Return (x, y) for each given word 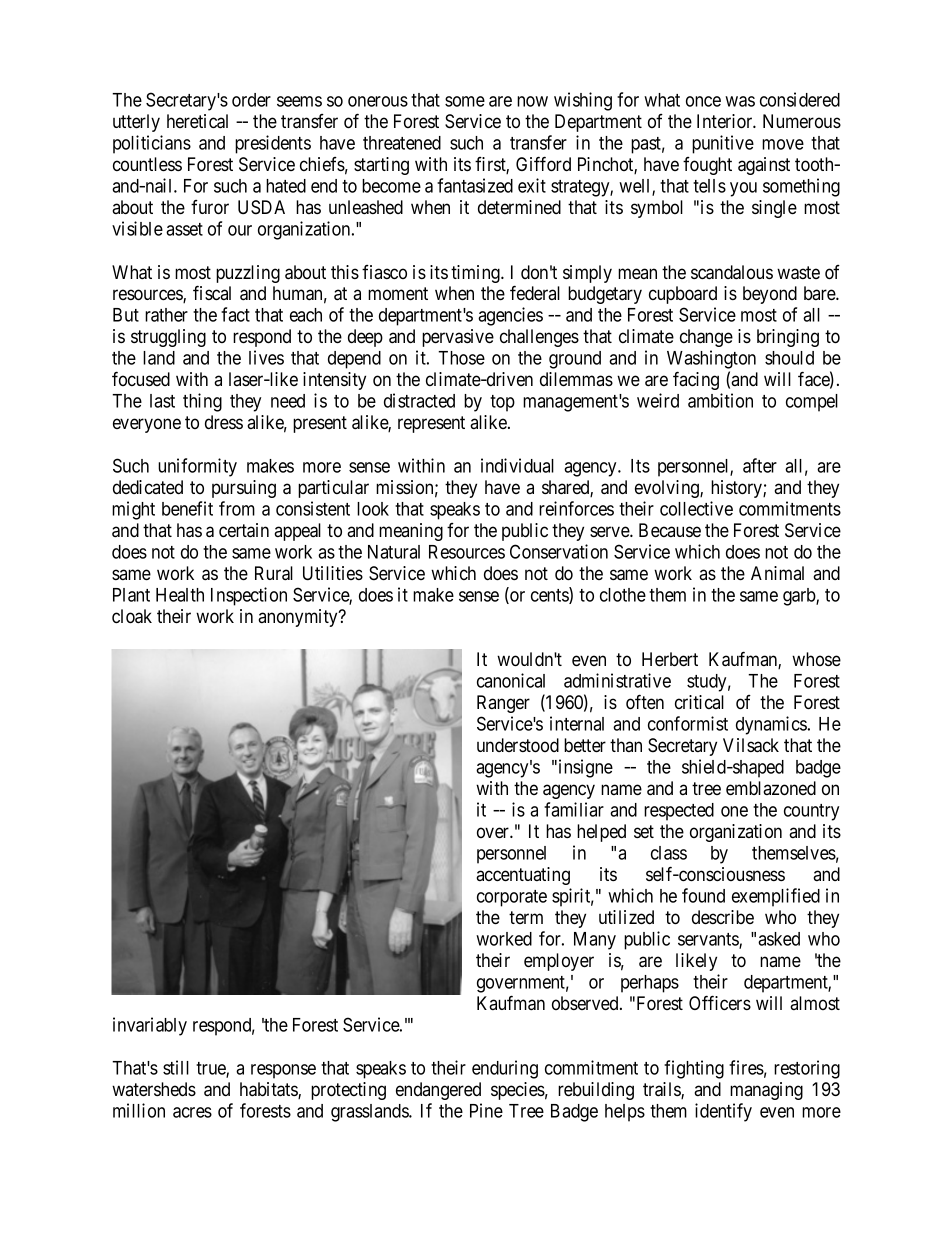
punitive (723, 144)
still (176, 1067)
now (532, 101)
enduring (505, 1069)
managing (766, 1091)
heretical (197, 121)
